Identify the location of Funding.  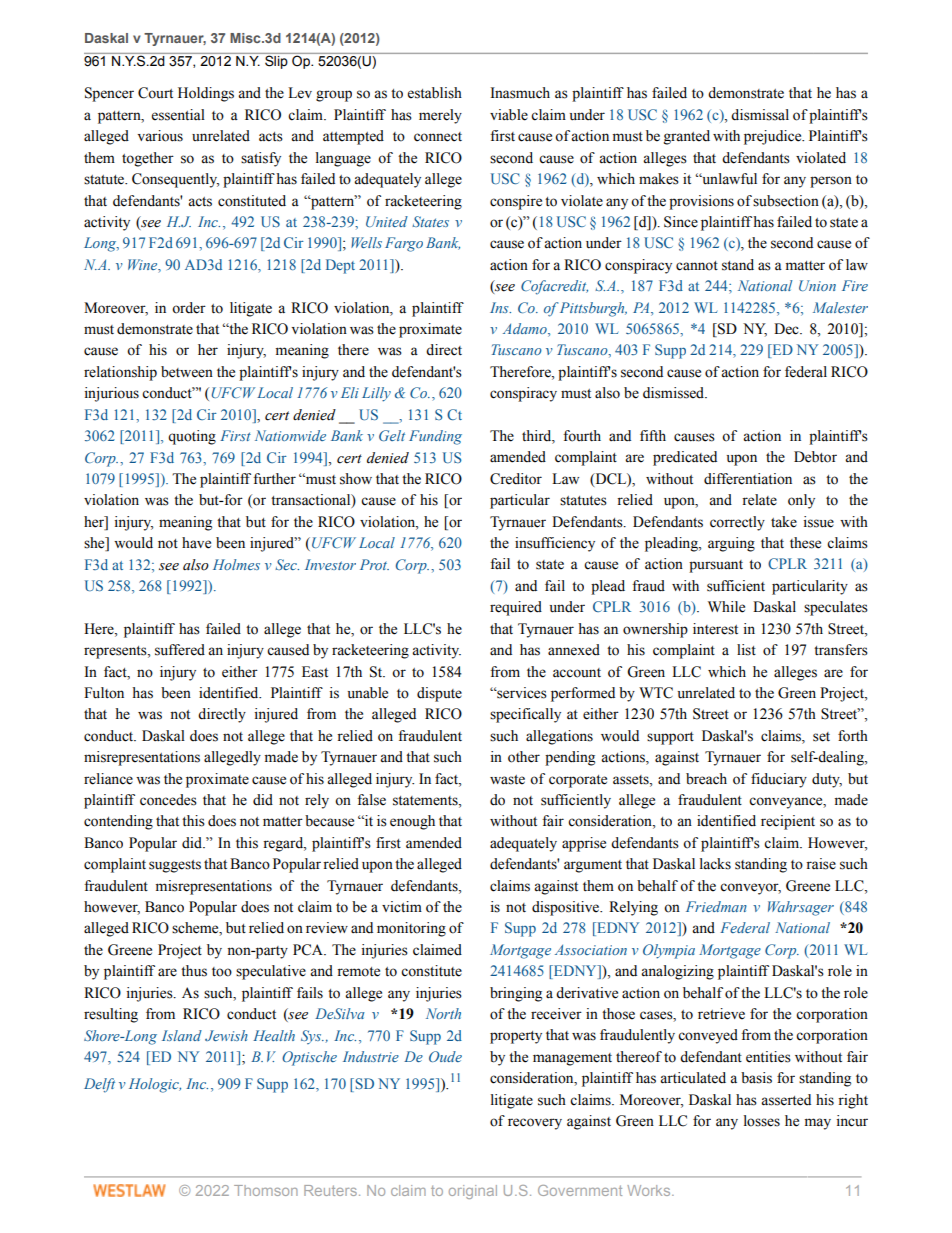
(435, 437).
